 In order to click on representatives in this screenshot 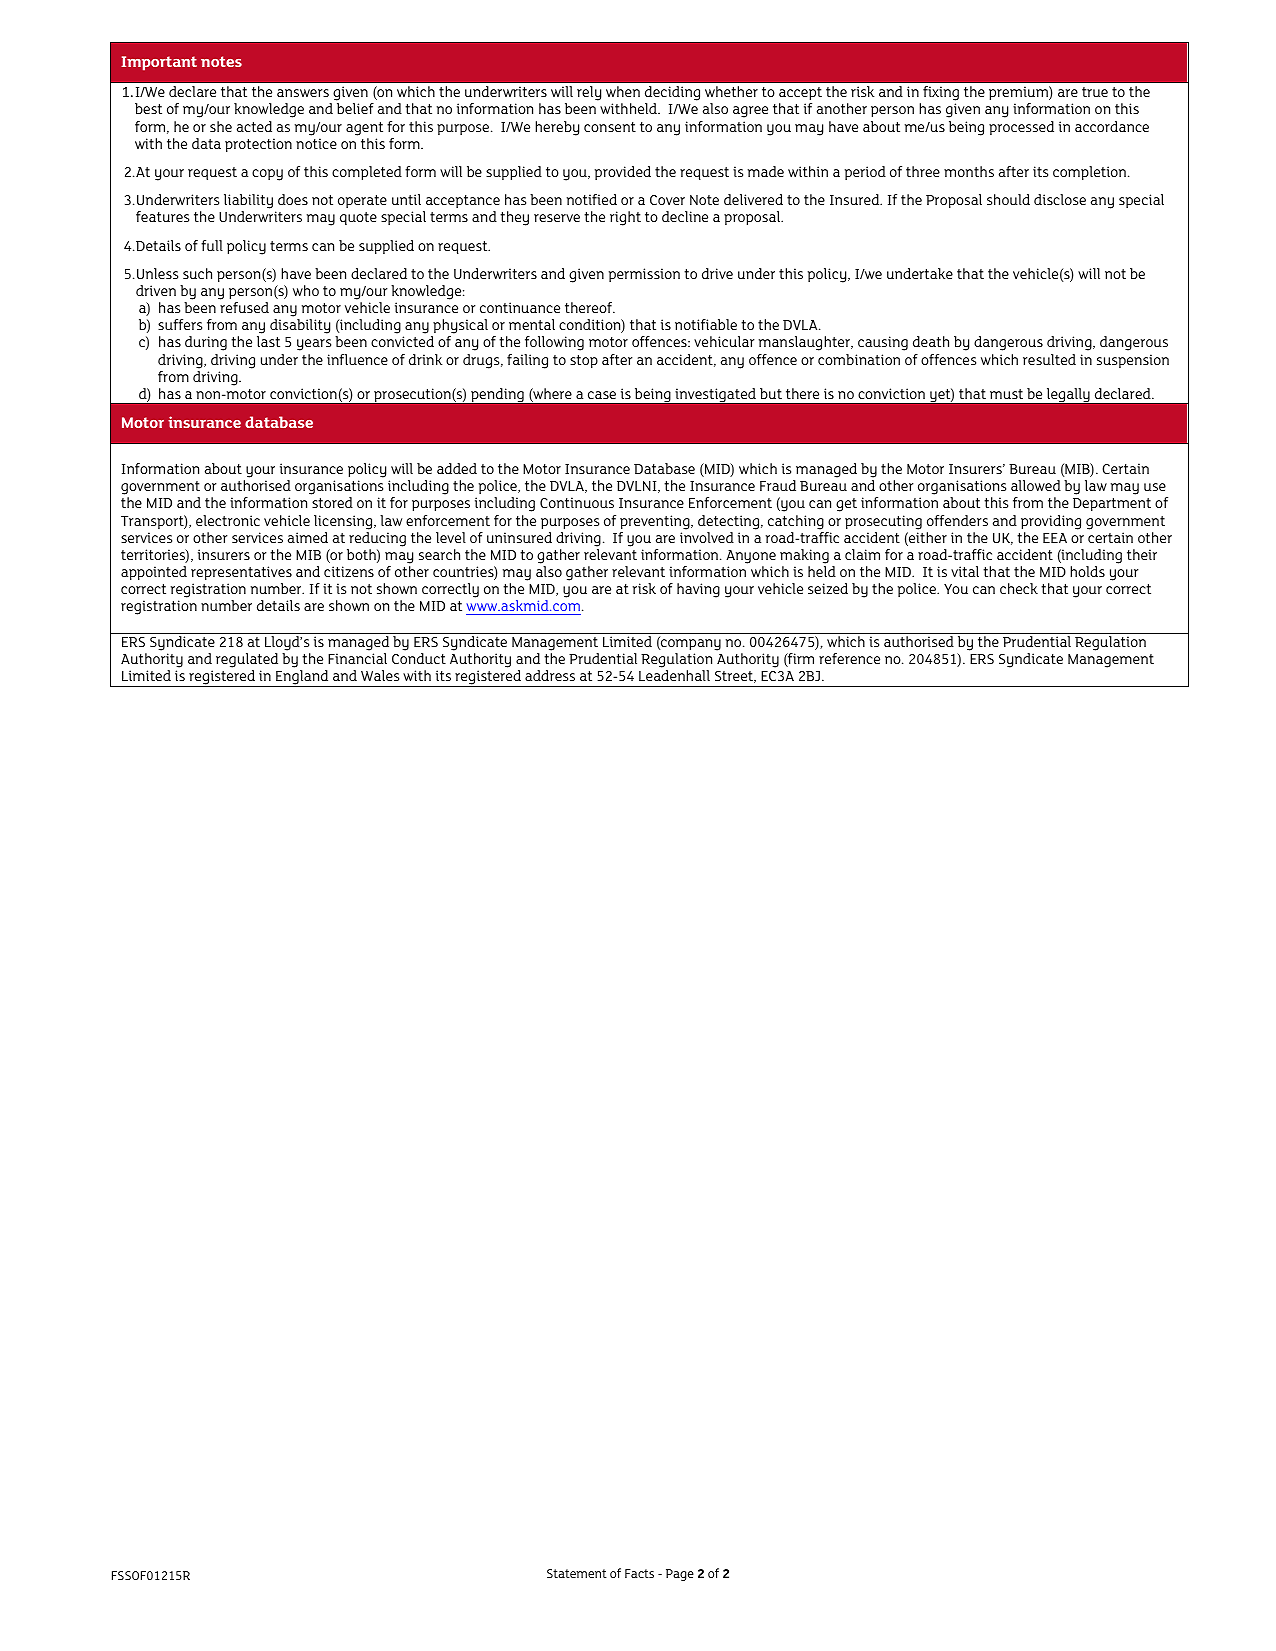, I will do `click(241, 573)`.
